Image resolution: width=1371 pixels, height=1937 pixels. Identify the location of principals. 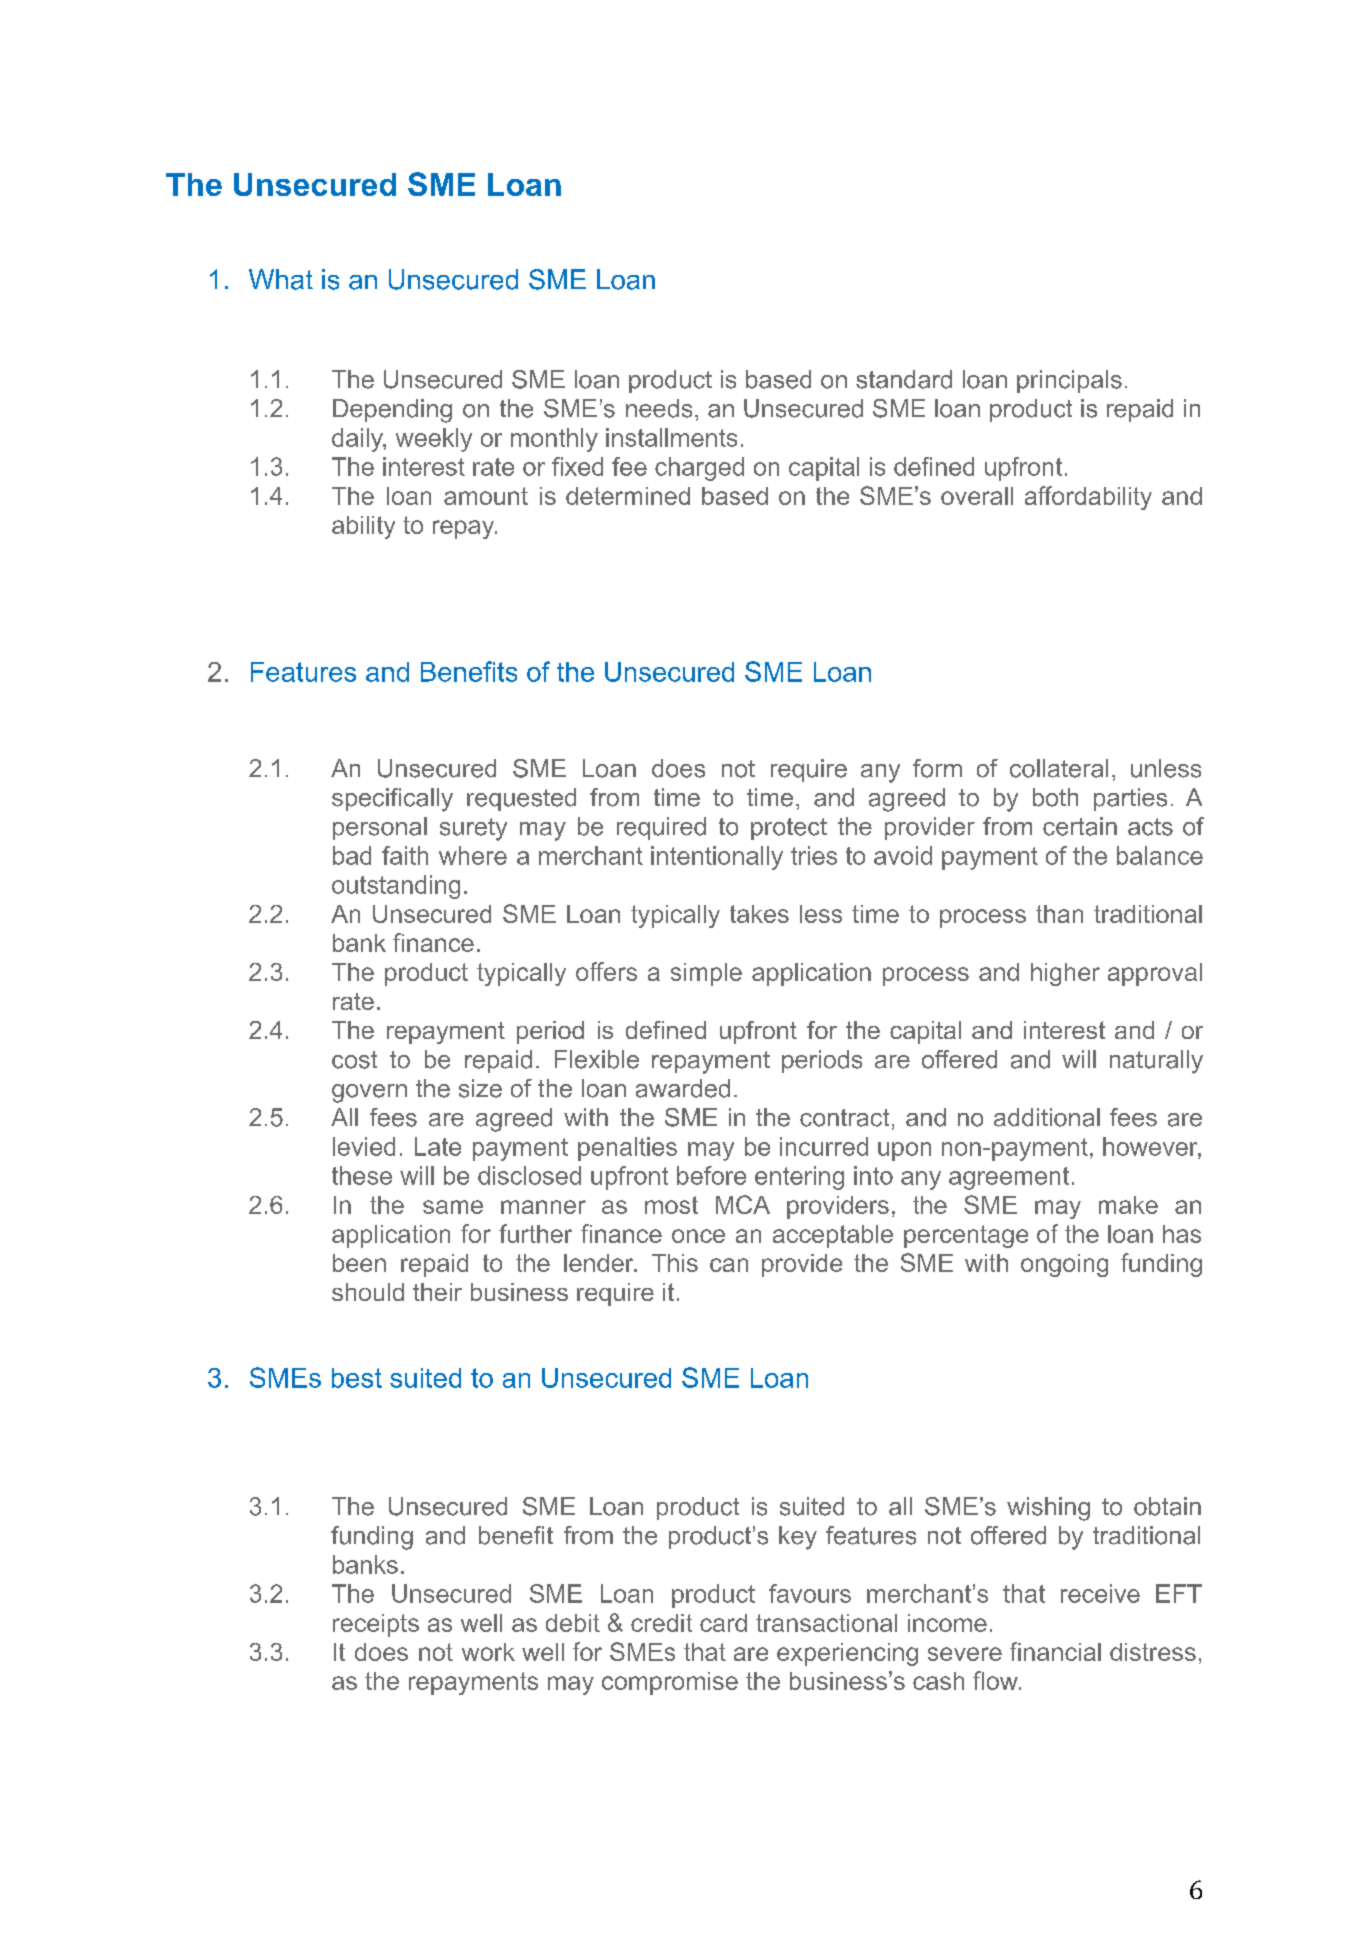
(1069, 381).
